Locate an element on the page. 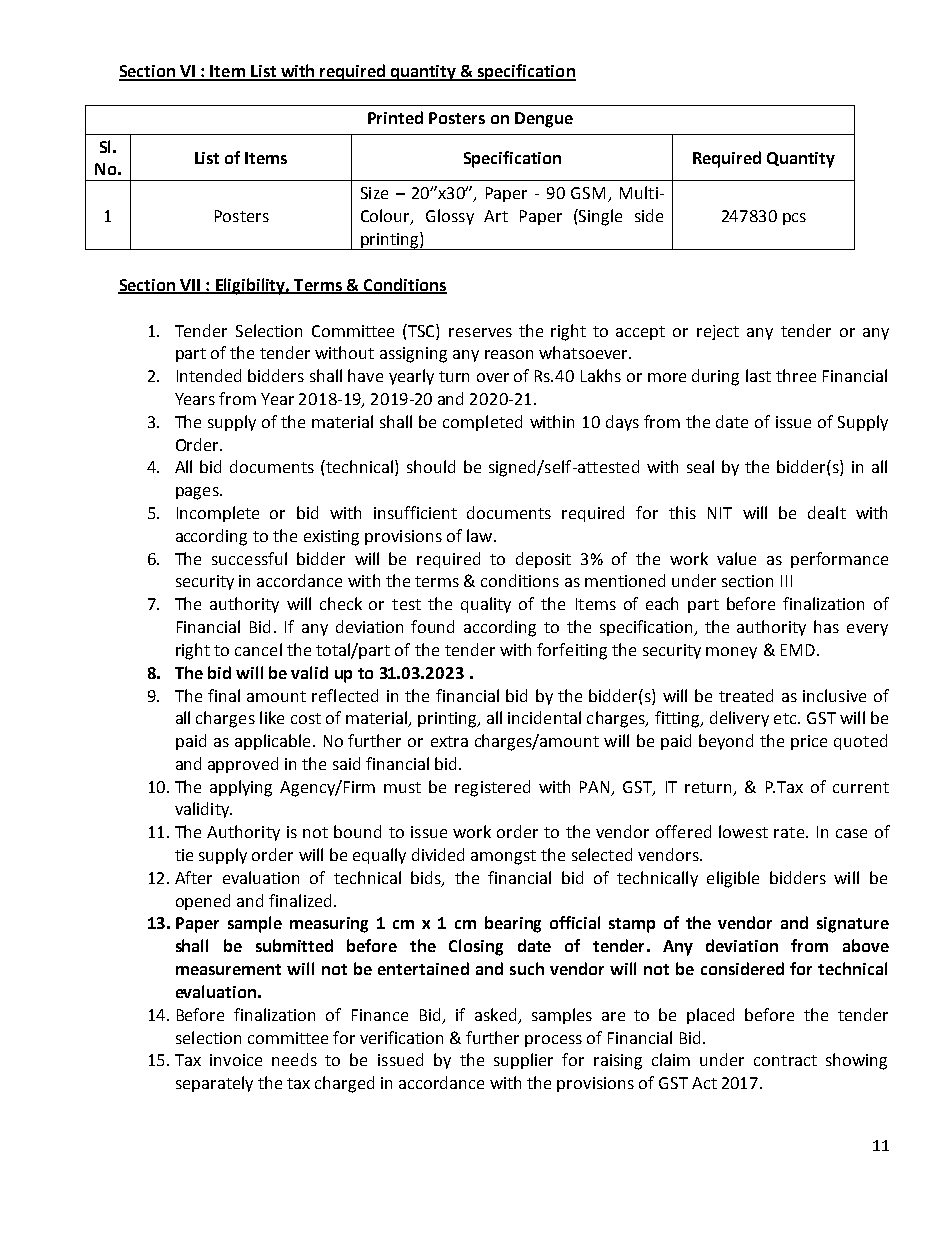 The image size is (952, 1233). Intended is located at coordinates (209, 375).
